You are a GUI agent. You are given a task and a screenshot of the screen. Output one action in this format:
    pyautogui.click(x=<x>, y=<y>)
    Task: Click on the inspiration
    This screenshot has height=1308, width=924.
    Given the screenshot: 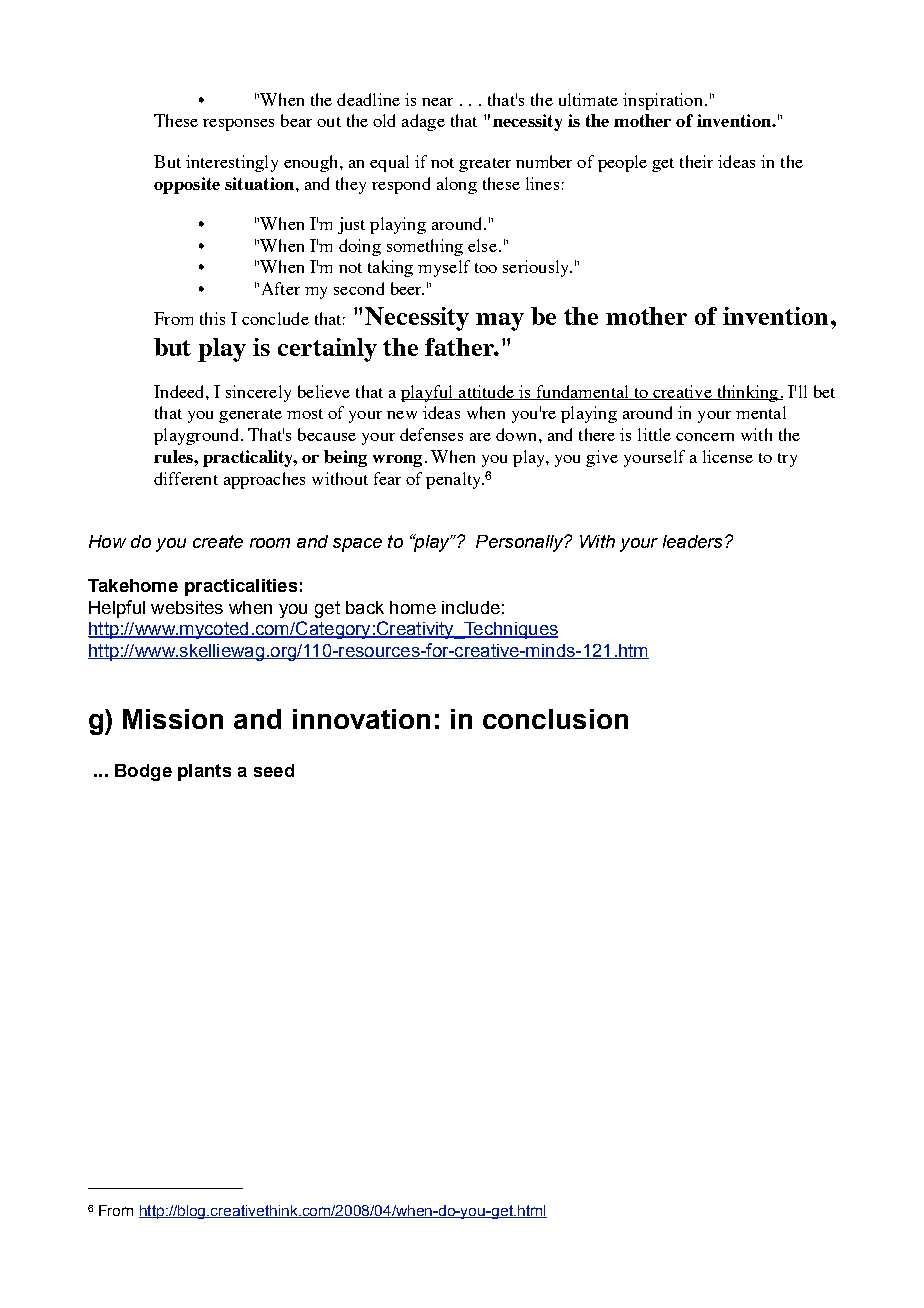 What is the action you would take?
    pyautogui.click(x=662, y=101)
